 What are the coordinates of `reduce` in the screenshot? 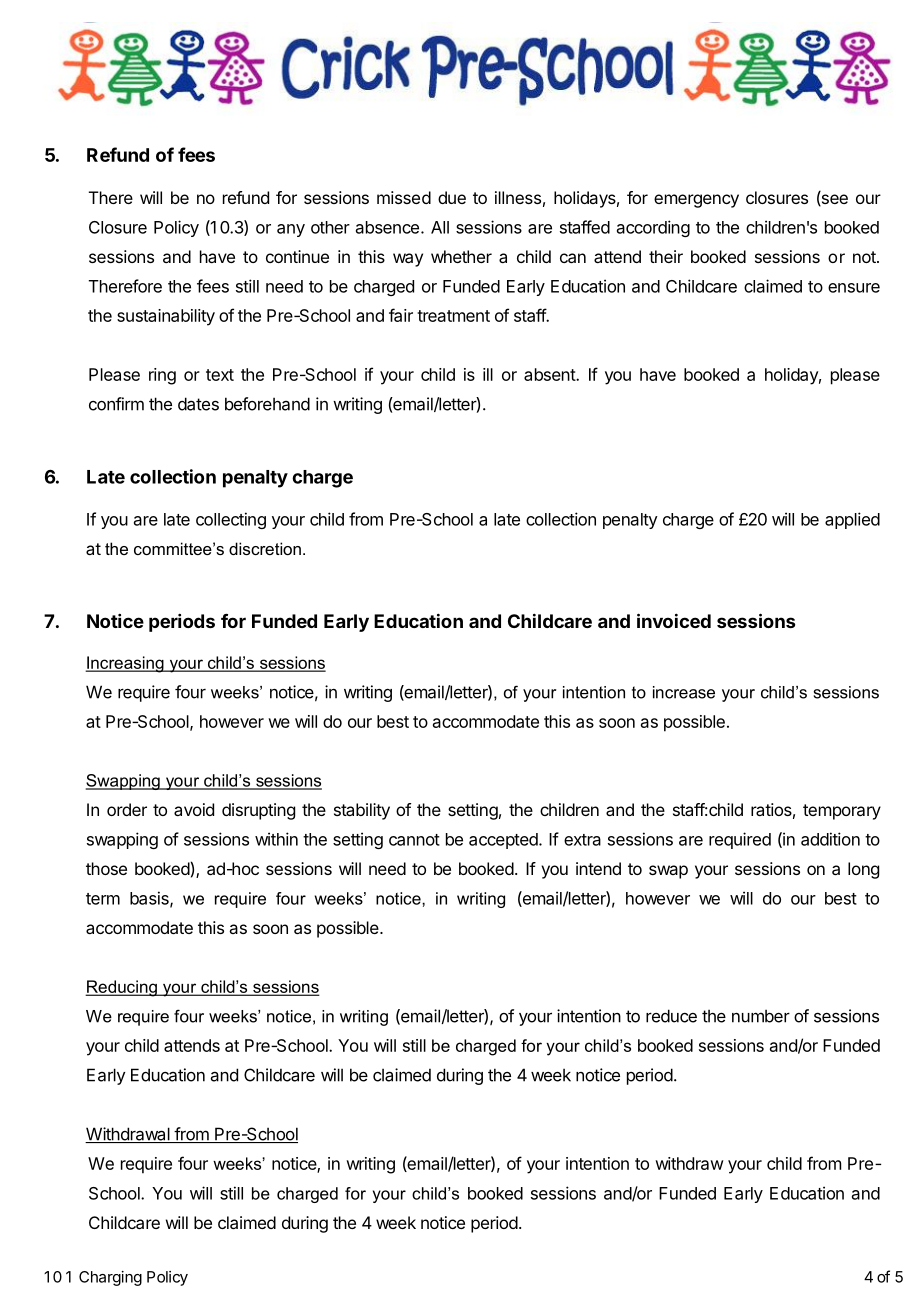 It's located at (671, 1016).
